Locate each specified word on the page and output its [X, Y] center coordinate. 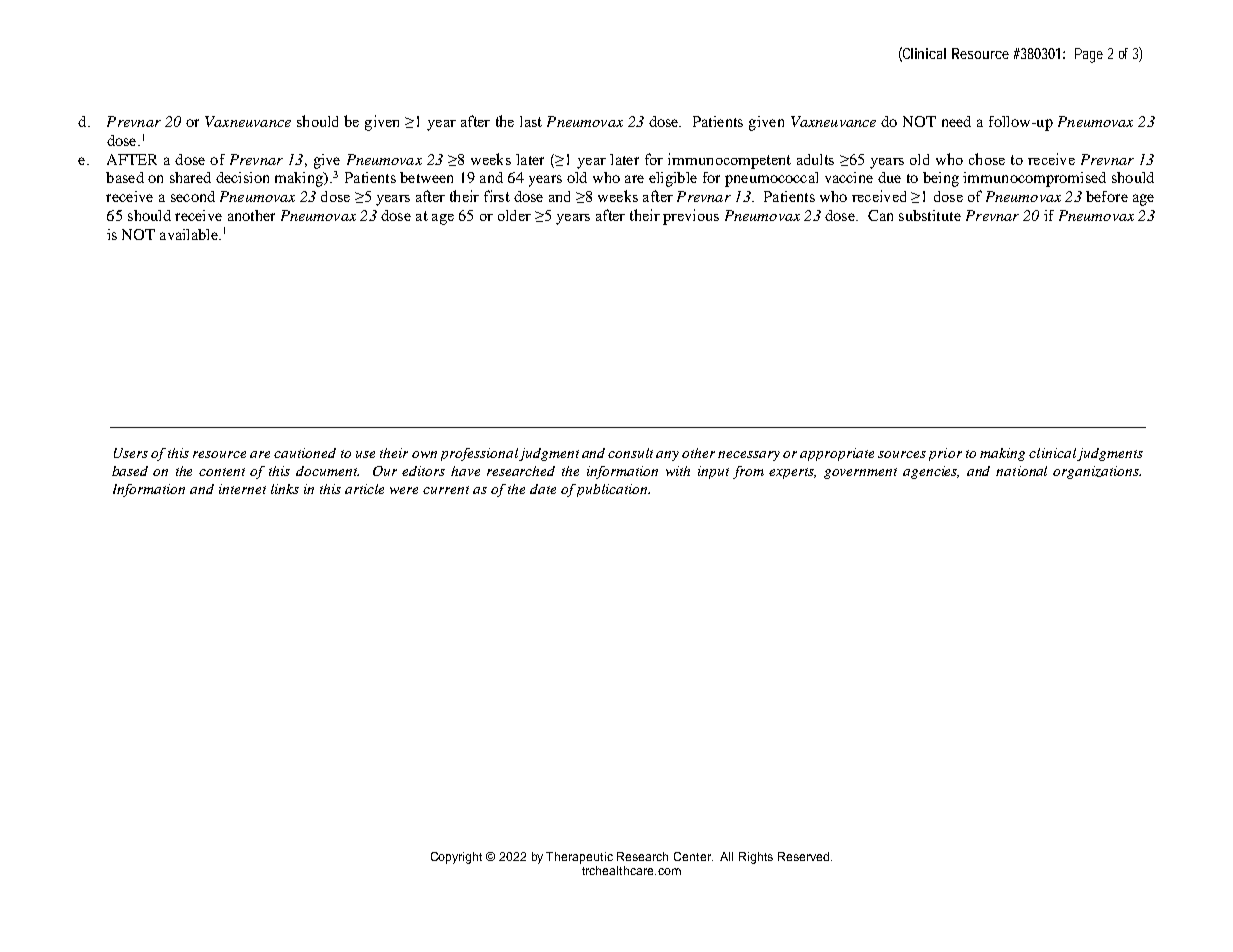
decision [242, 177]
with [678, 471]
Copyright [456, 858]
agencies [931, 472]
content [222, 472]
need [956, 121]
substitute [930, 215]
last [531, 121]
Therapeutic [579, 858]
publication [613, 490]
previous [691, 217]
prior [945, 454]
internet [242, 489]
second [193, 196]
